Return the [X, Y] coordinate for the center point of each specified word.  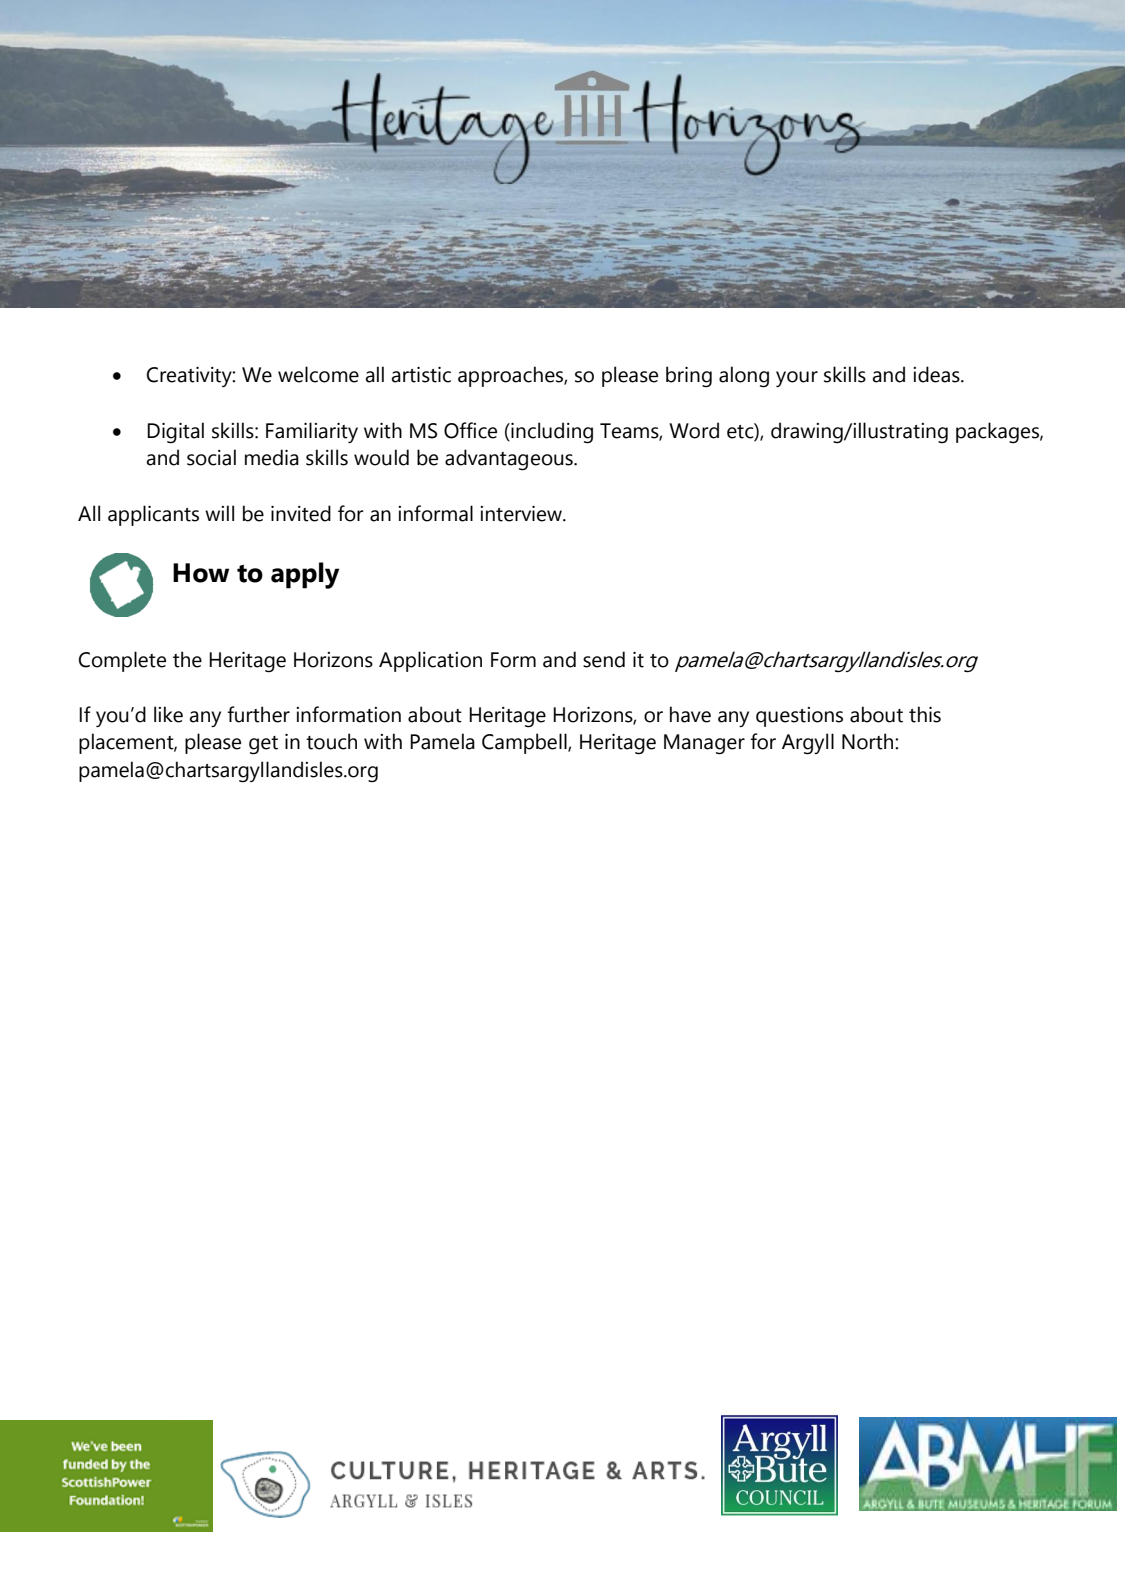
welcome [318, 374]
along [744, 377]
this [925, 714]
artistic [421, 375]
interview [522, 514]
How [201, 573]
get [263, 745]
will [219, 513]
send [604, 659]
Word [694, 430]
